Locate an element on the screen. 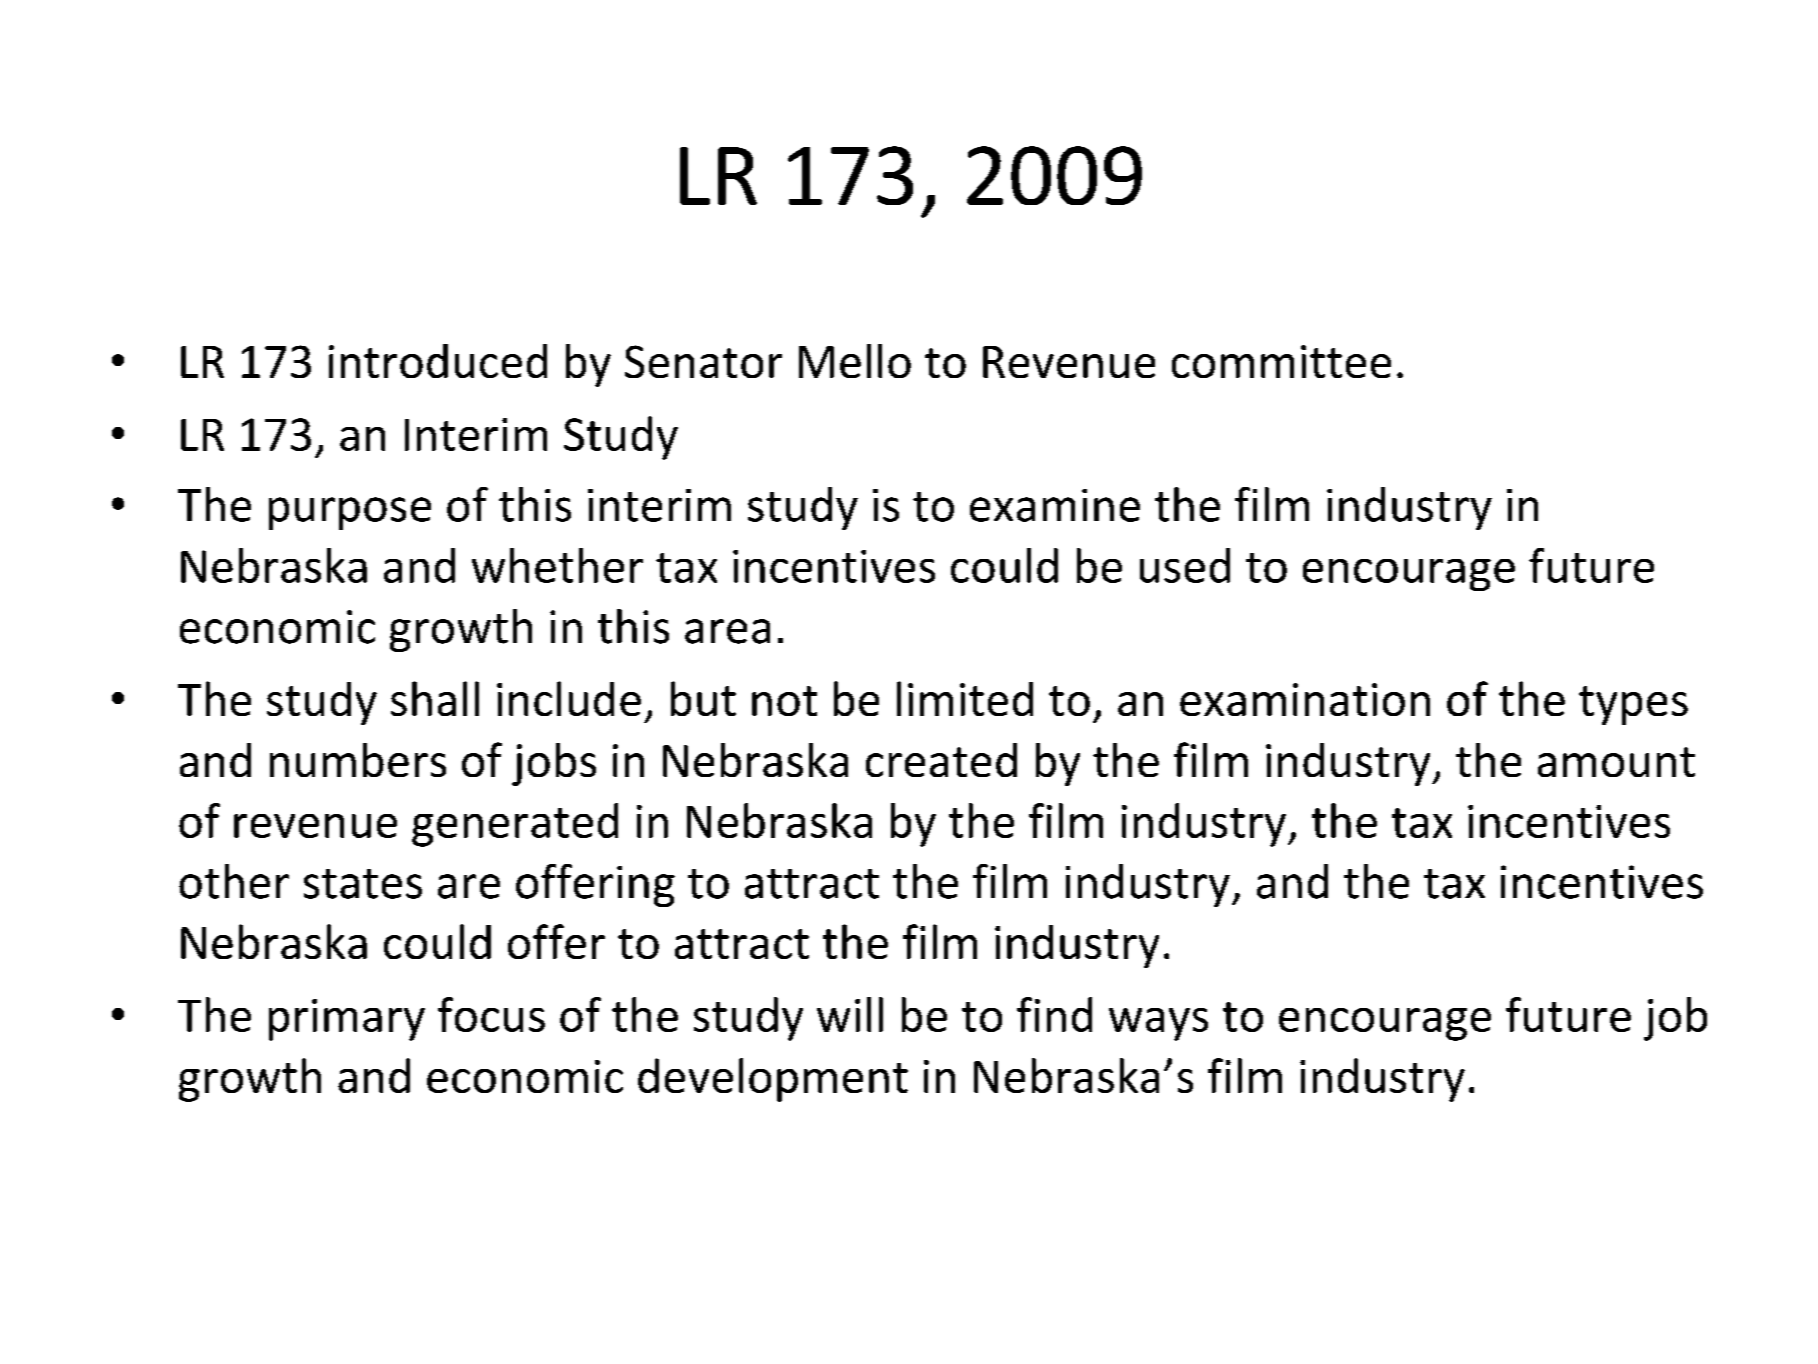  purpose is located at coordinates (350, 513).
